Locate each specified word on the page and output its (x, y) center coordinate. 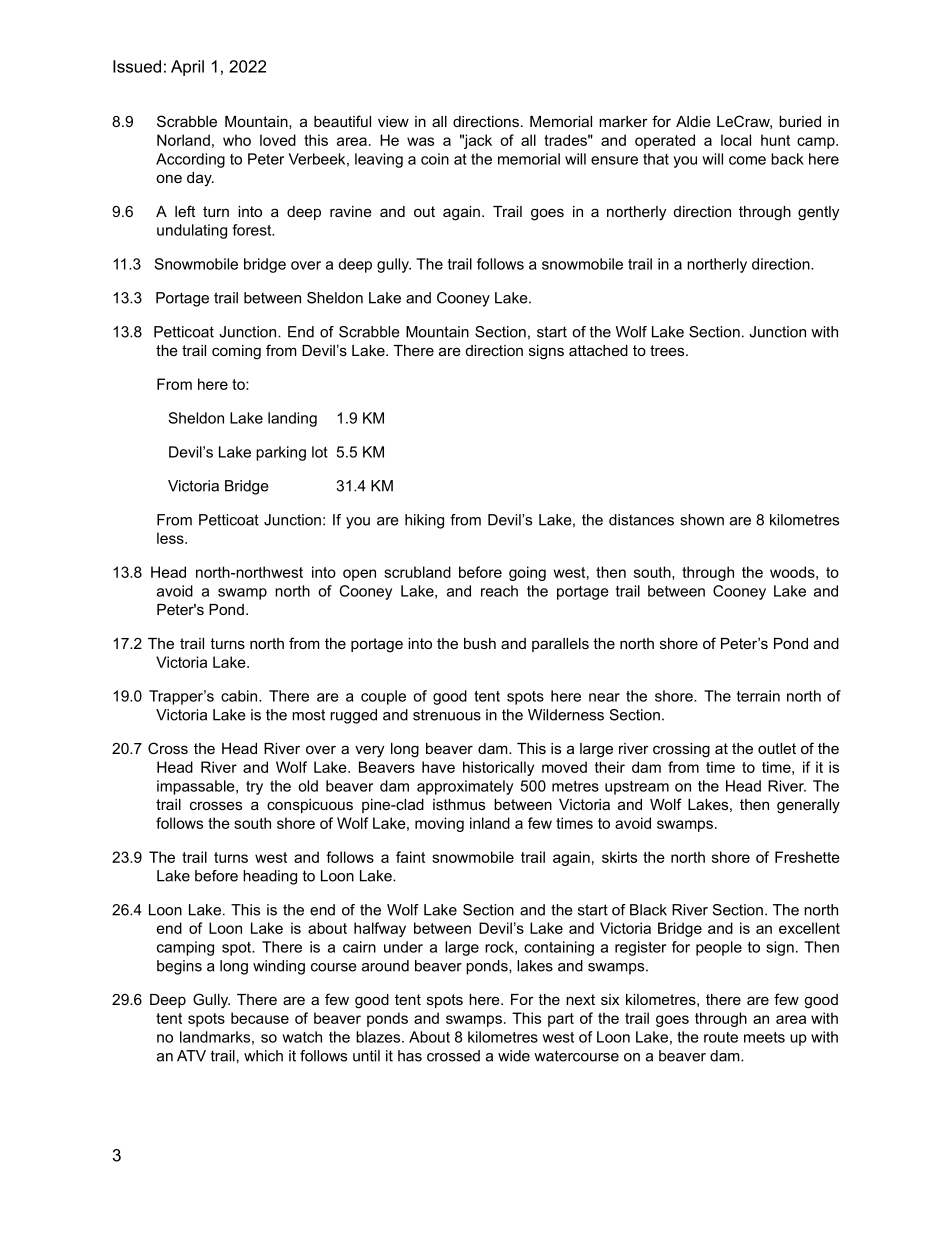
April (187, 68)
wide (514, 1056)
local (736, 140)
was (420, 141)
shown (702, 520)
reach (499, 591)
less (171, 538)
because (260, 1018)
